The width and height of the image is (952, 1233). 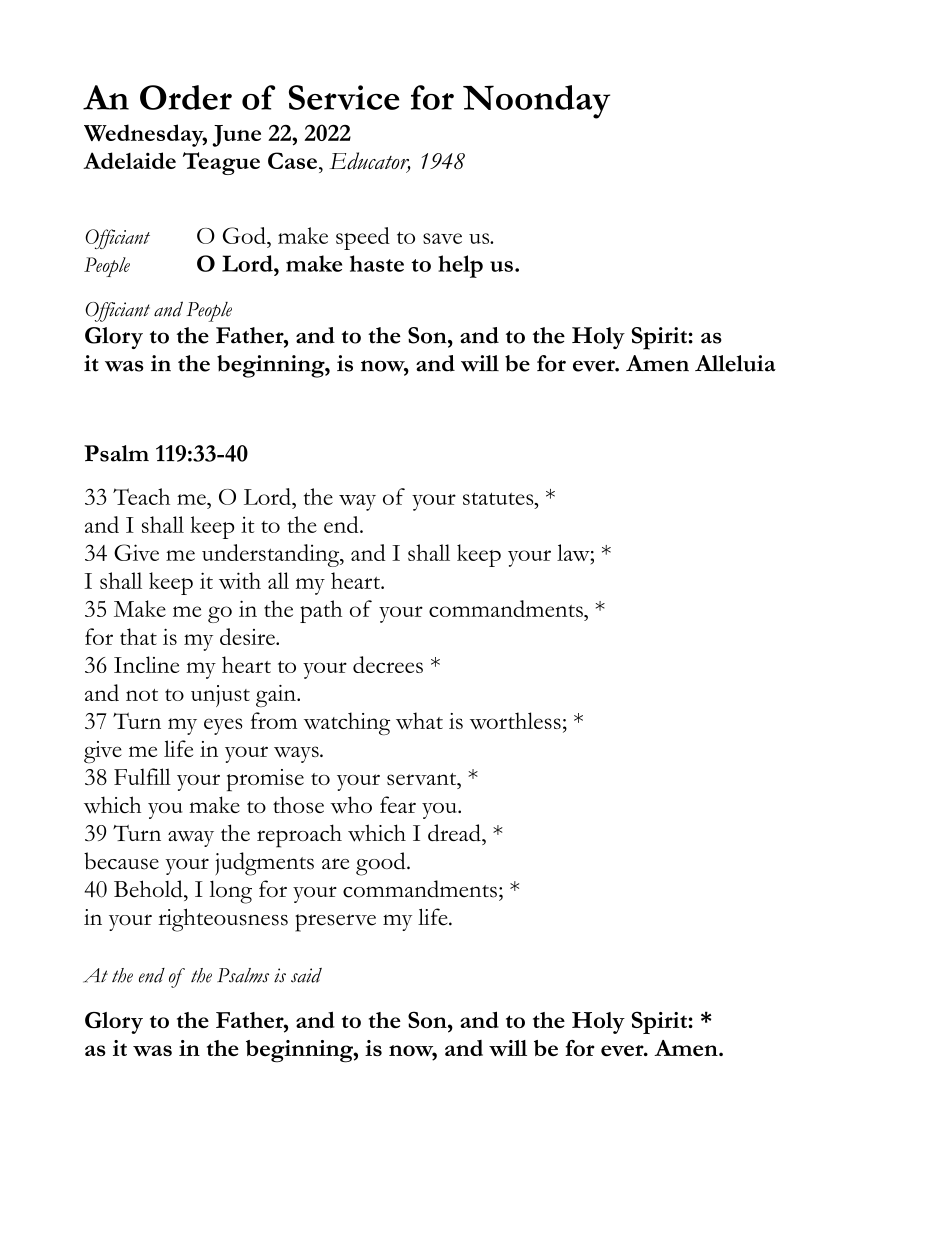 What do you see at coordinates (335, 923) in the image?
I see `preserve` at bounding box center [335, 923].
